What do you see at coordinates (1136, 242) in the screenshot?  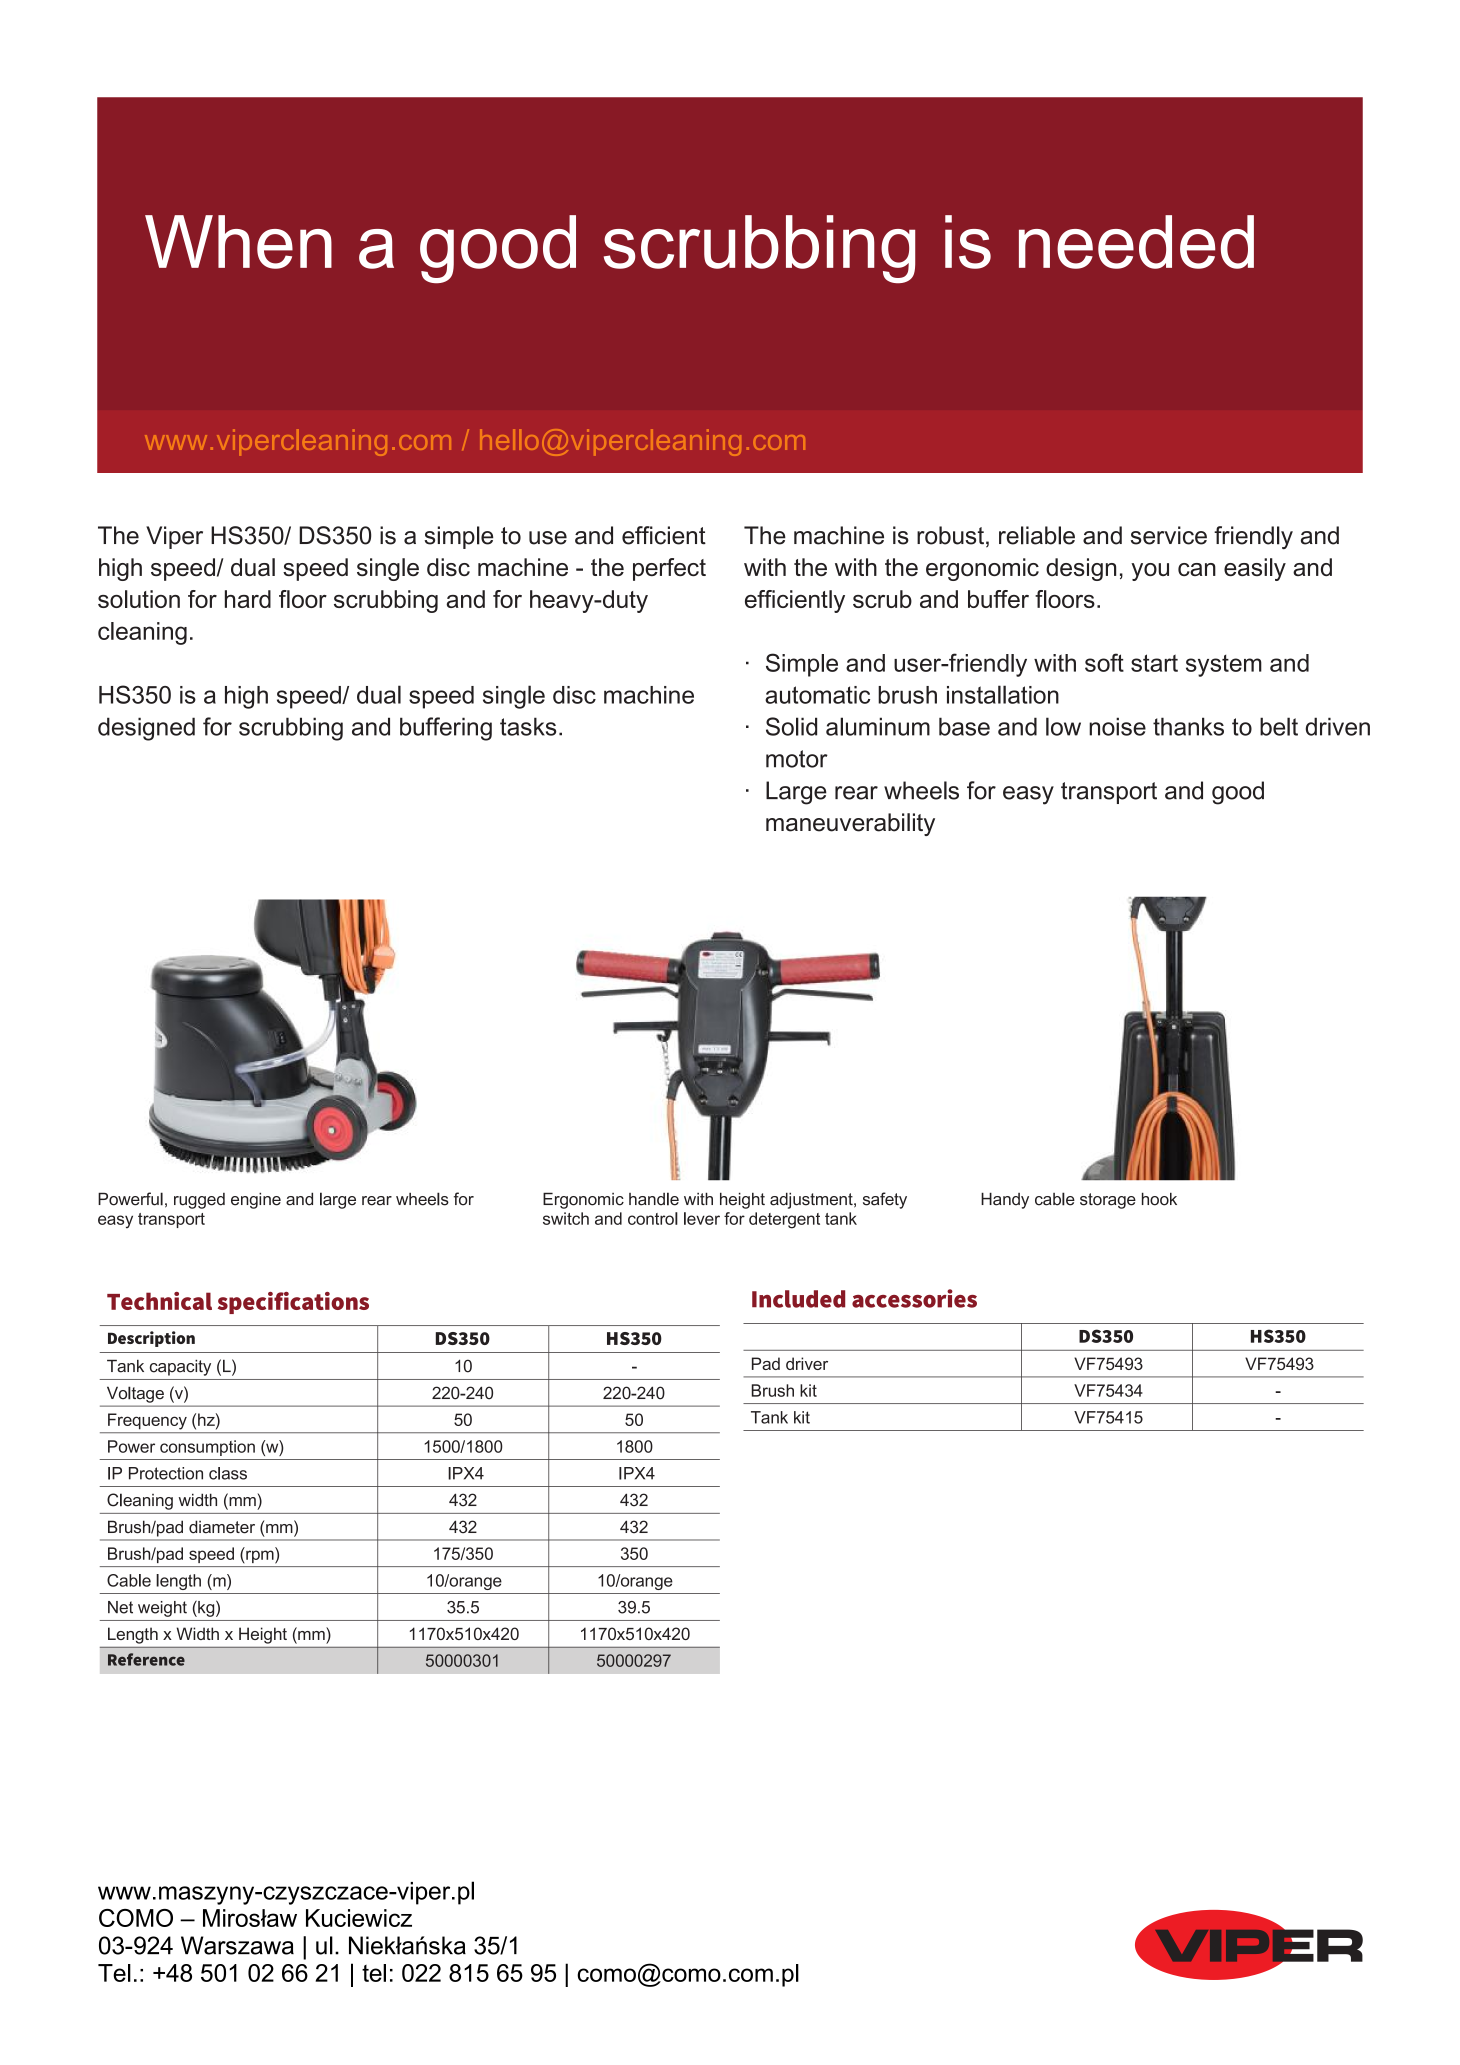 I see `needed` at bounding box center [1136, 242].
